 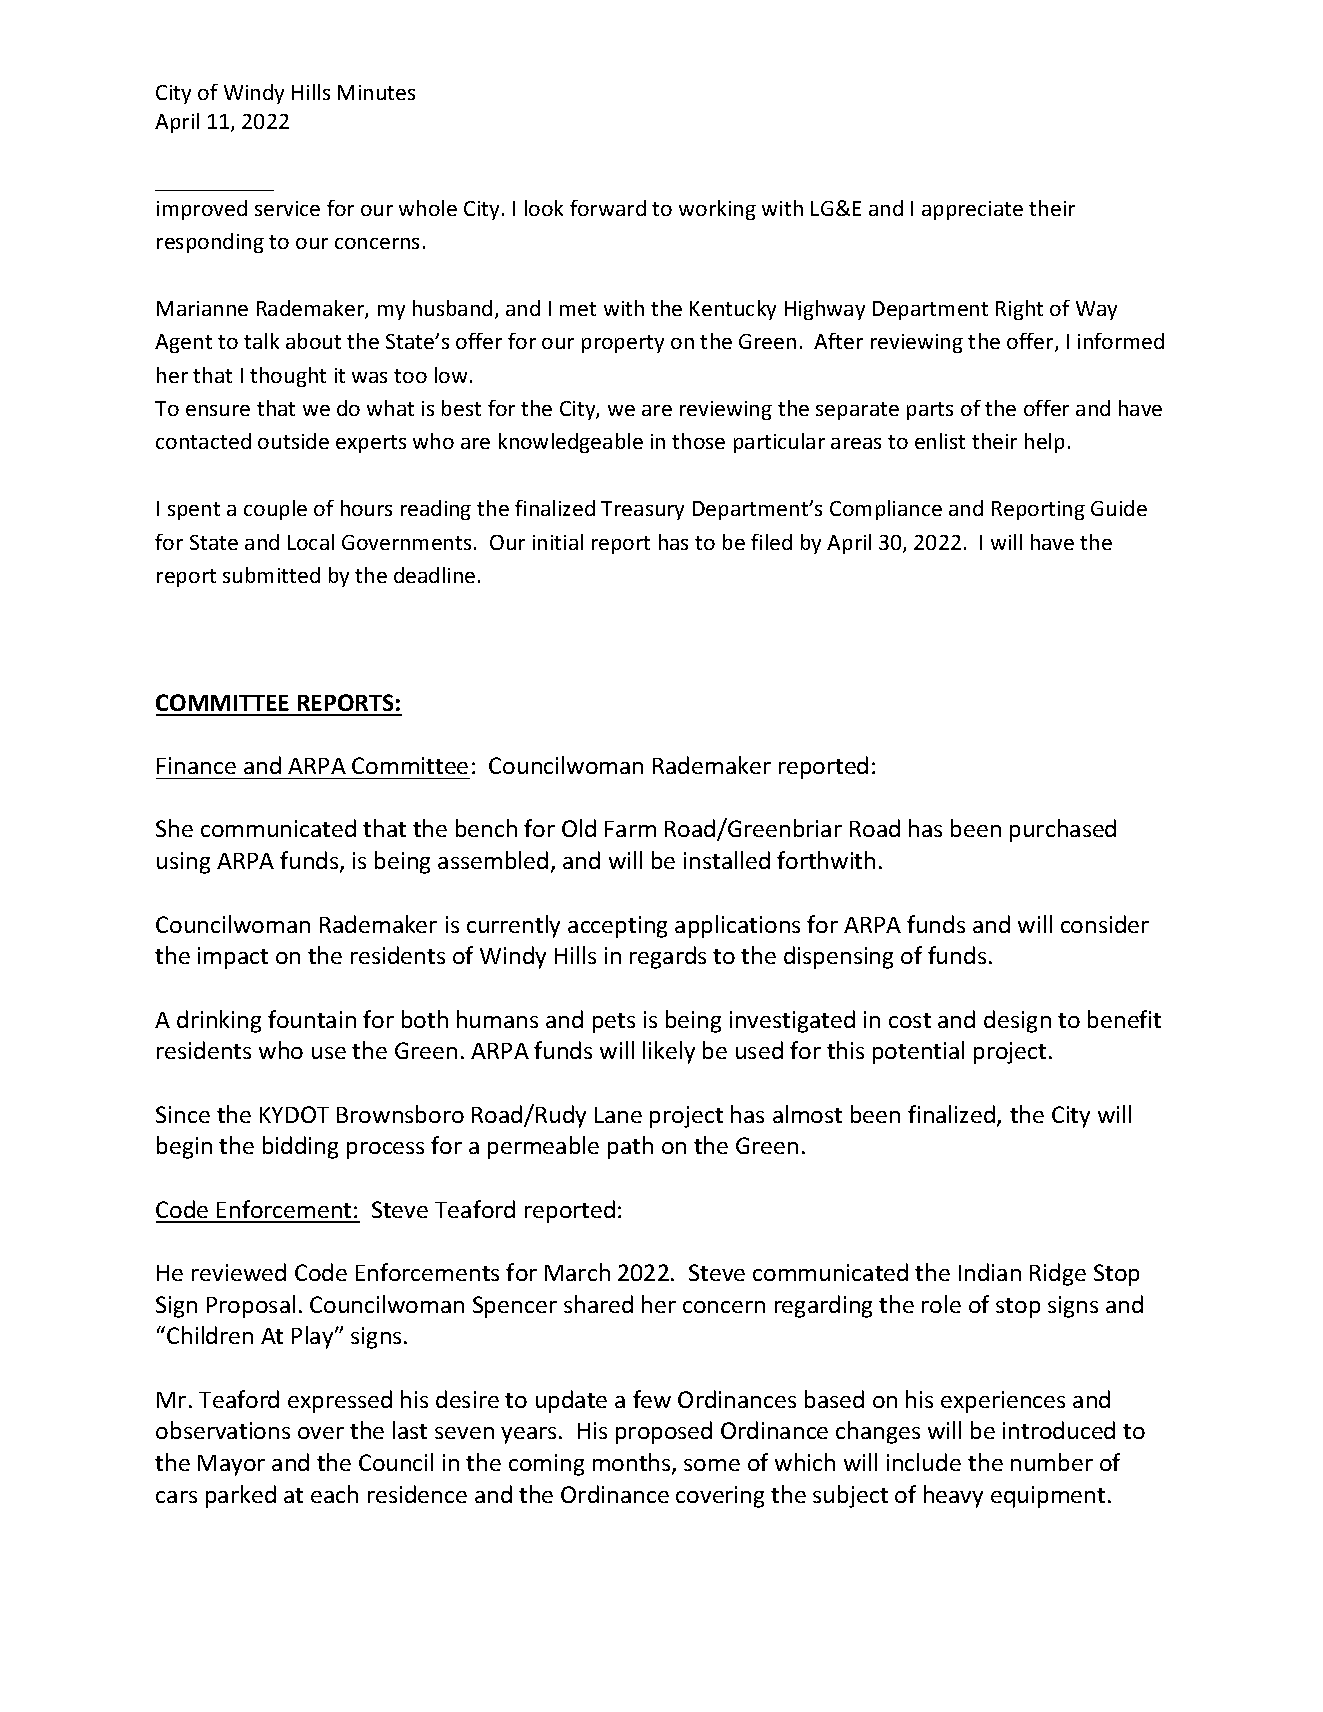 What do you see at coordinates (287, 208) in the page?
I see `service` at bounding box center [287, 208].
